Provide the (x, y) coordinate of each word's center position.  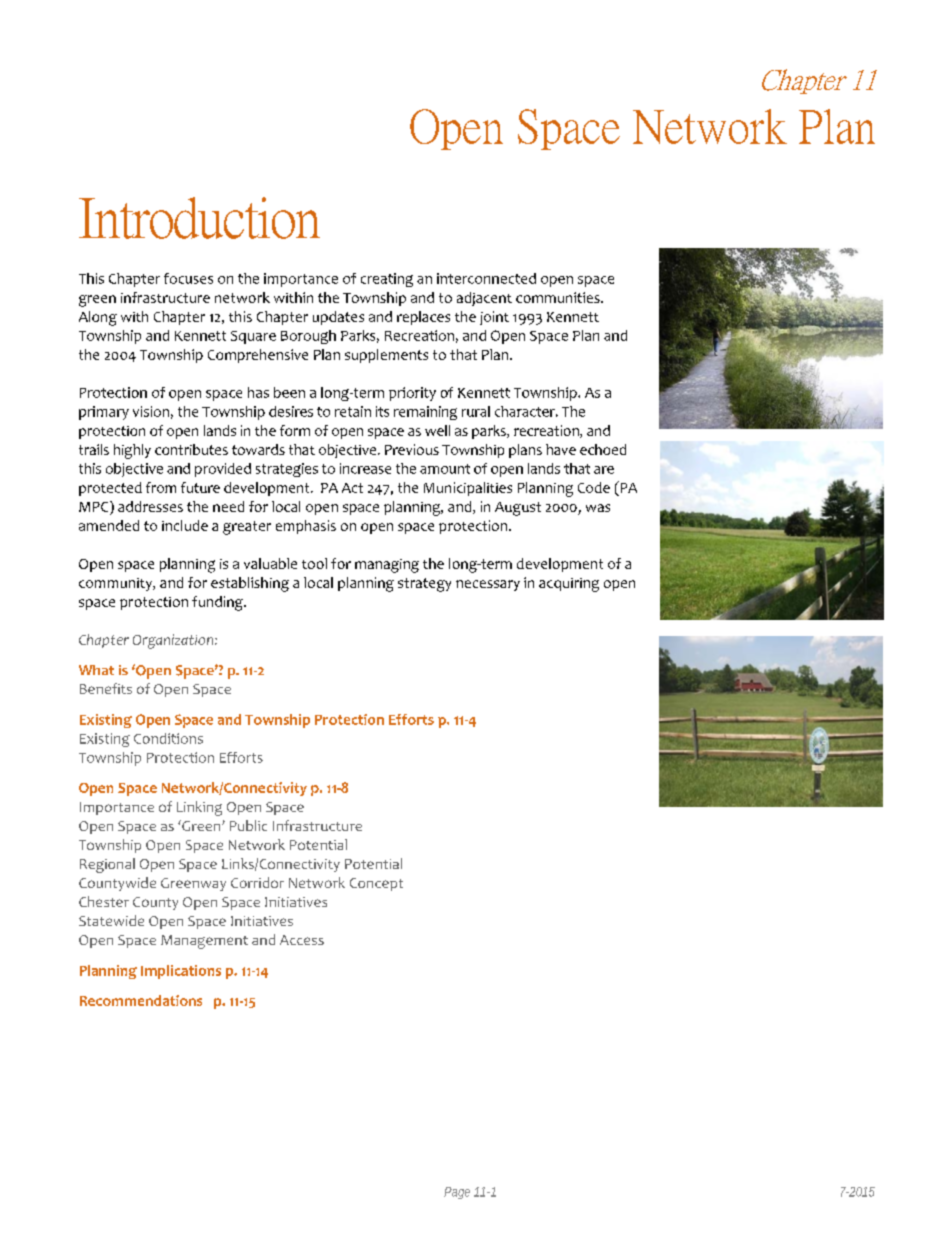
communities (559, 297)
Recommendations (141, 1000)
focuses (188, 278)
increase (365, 468)
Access (302, 940)
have (561, 449)
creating (387, 280)
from (161, 487)
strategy (424, 585)
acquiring (569, 585)
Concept (376, 884)
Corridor (257, 882)
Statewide (111, 920)
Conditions (168, 738)
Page (457, 1193)
